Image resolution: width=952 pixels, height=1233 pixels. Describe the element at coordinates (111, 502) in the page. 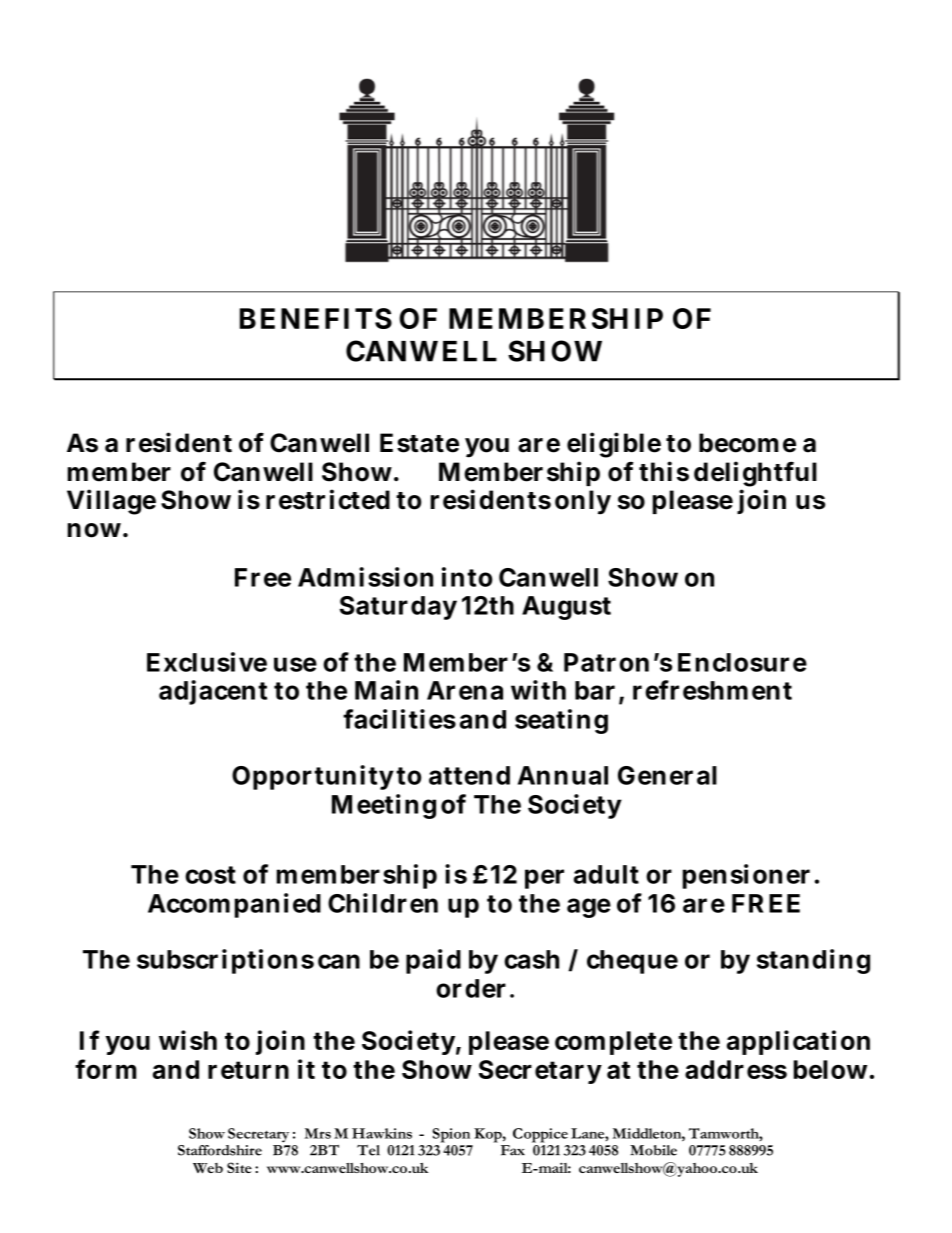

I see `Village` at that location.
